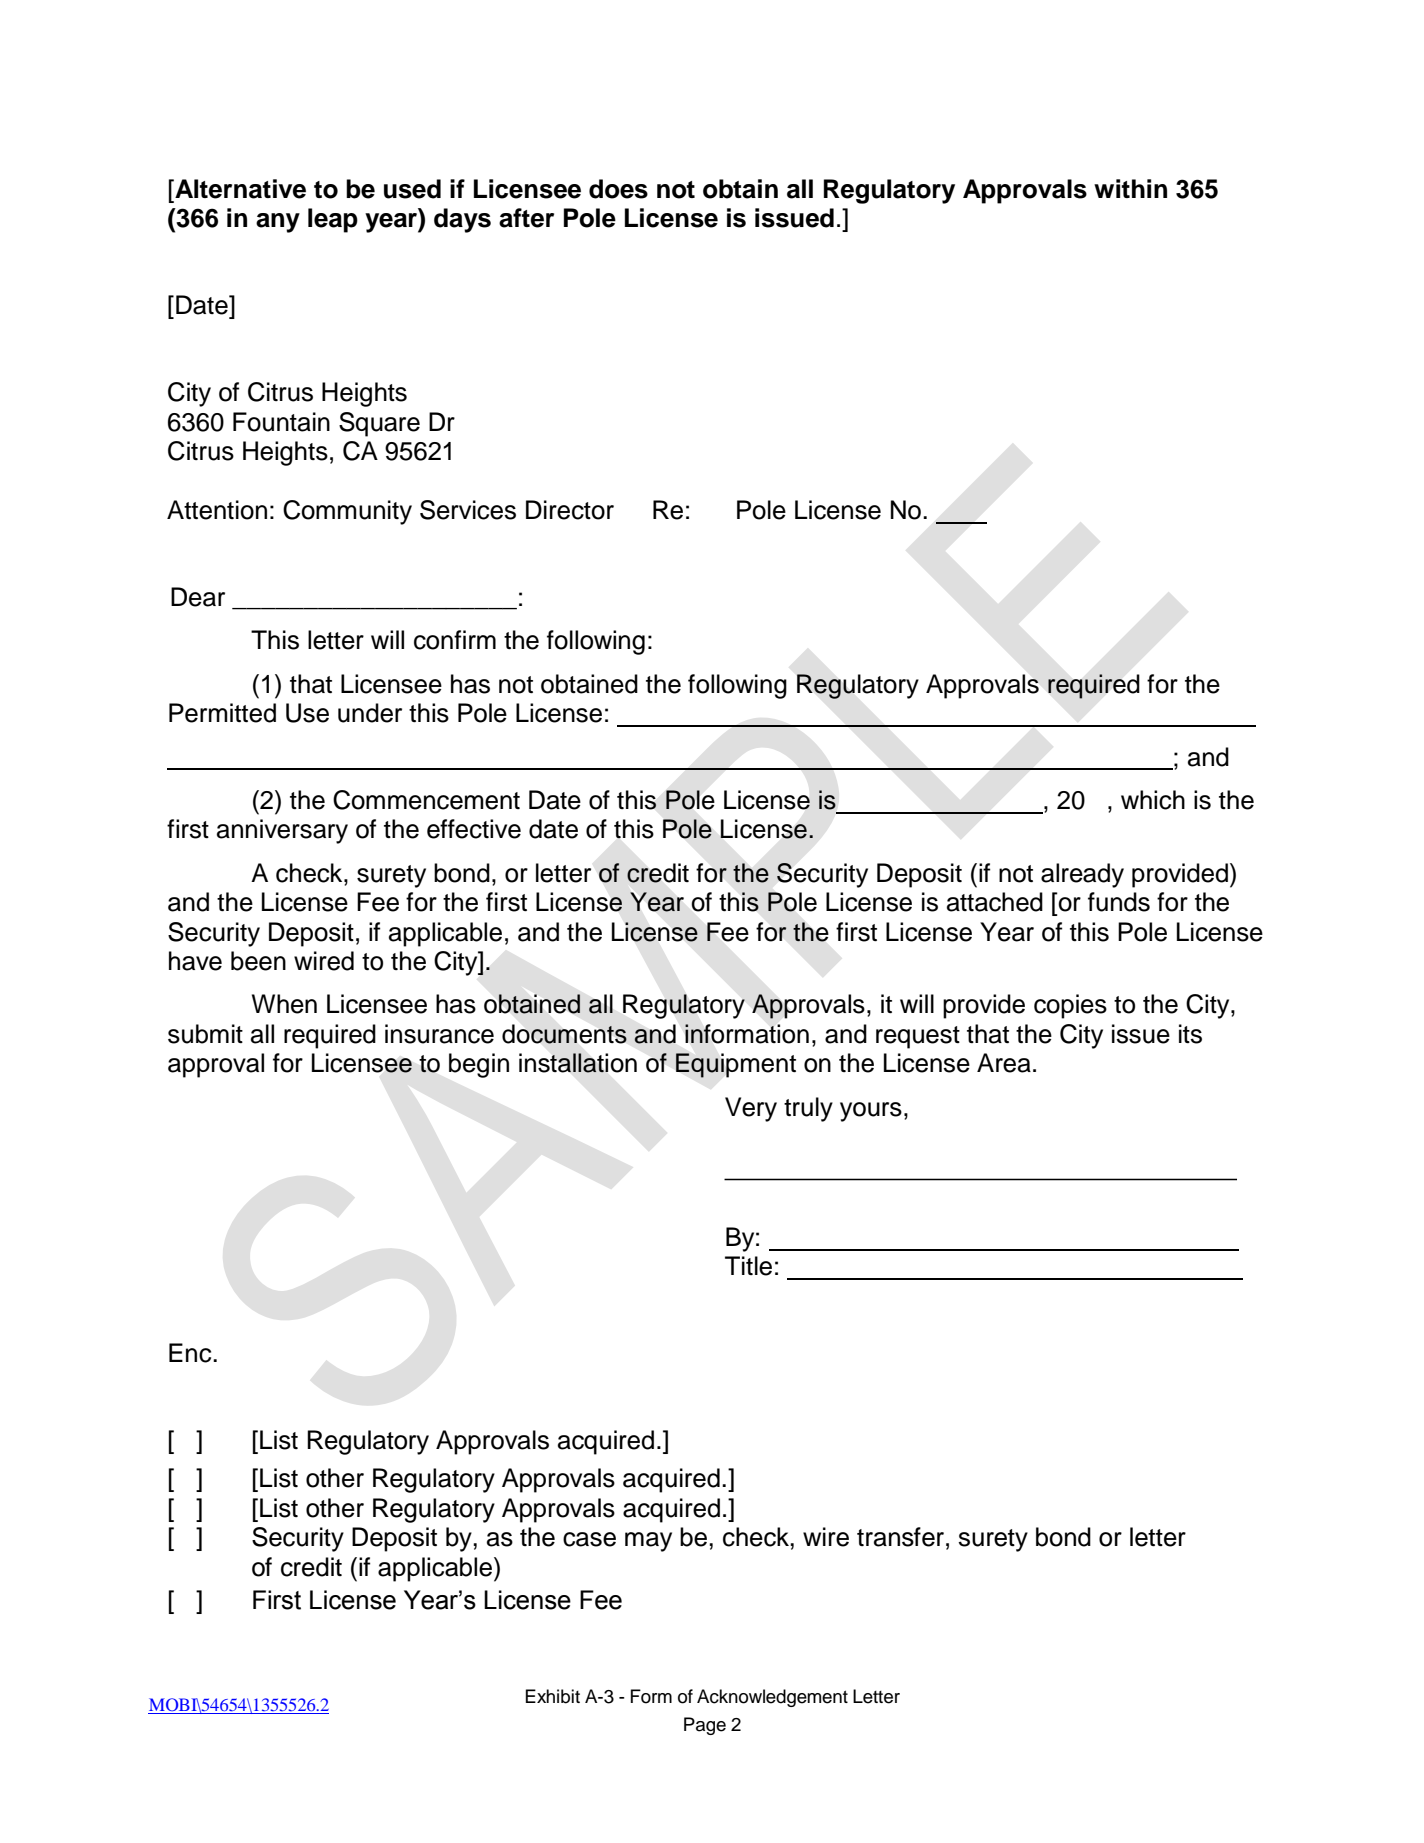 This screenshot has width=1424, height=1843. Describe the element at coordinates (570, 510) in the screenshot. I see `Director` at that location.
